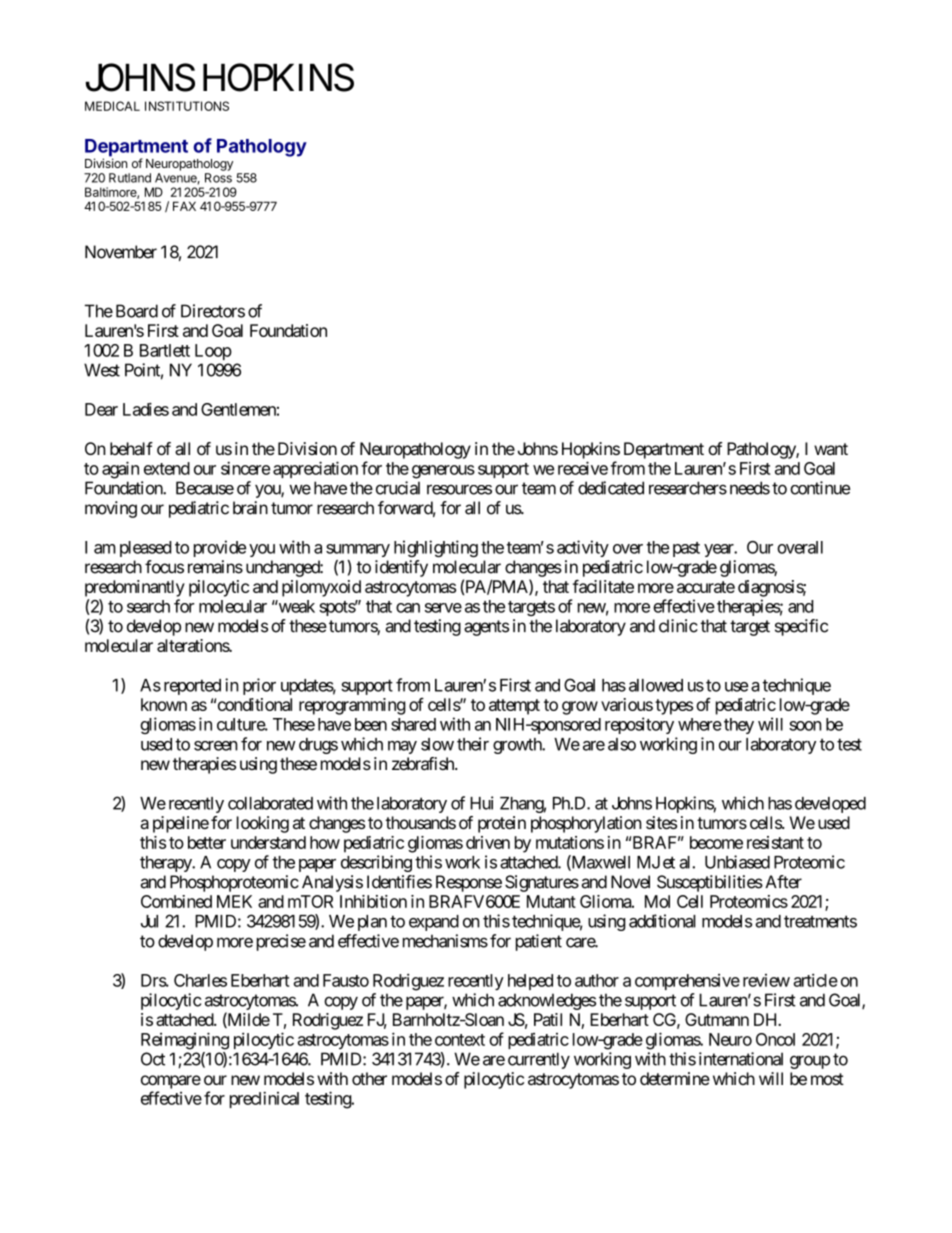 This page has height=1233, width=952. I want to click on their, so click(473, 744).
